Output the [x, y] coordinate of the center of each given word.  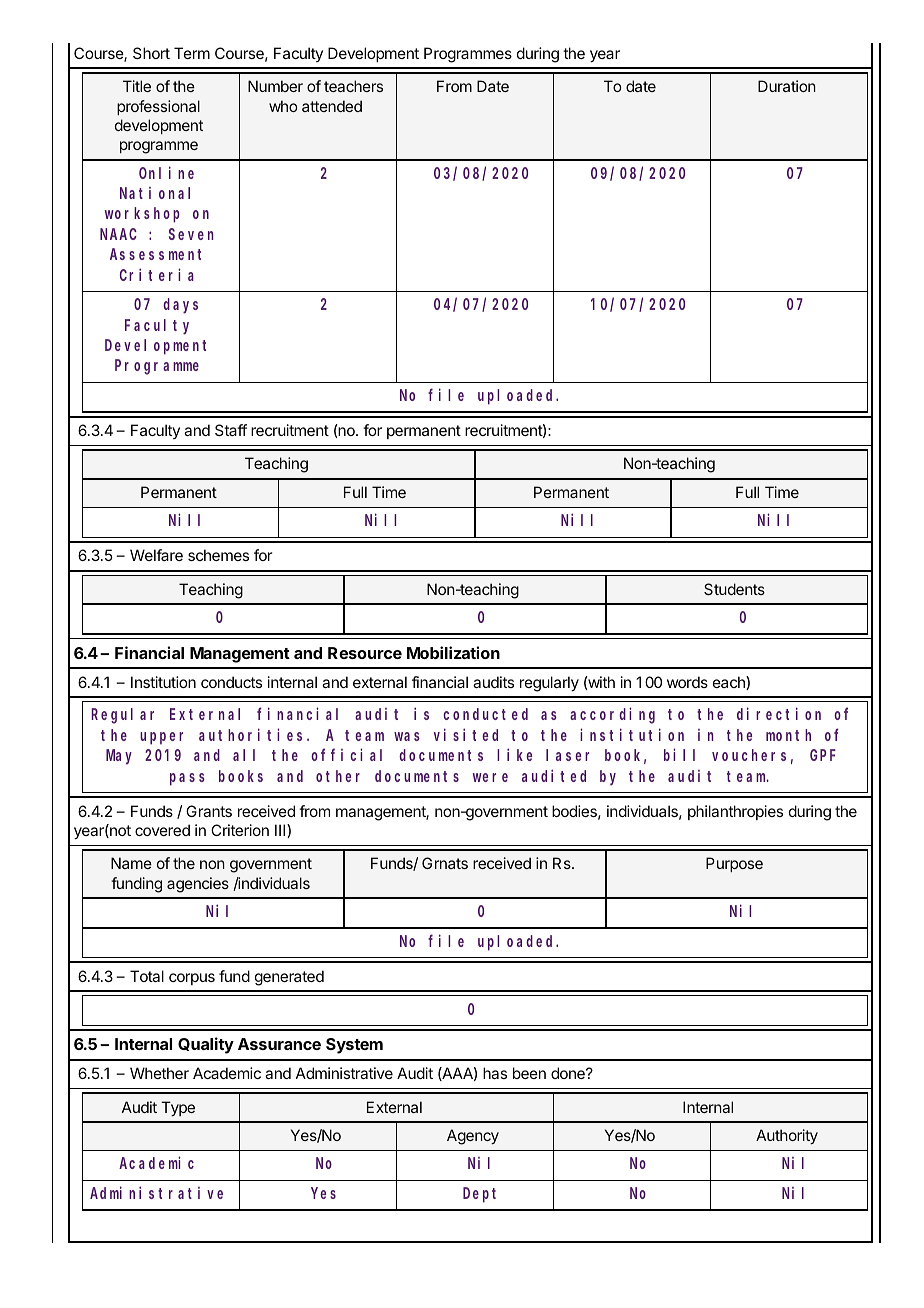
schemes [218, 555]
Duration [787, 86]
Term [192, 53]
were [490, 777]
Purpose [734, 864]
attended [332, 106]
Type [178, 1108]
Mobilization [453, 652]
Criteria [157, 274]
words [687, 682]
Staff [231, 430]
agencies [198, 885]
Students [734, 589]
